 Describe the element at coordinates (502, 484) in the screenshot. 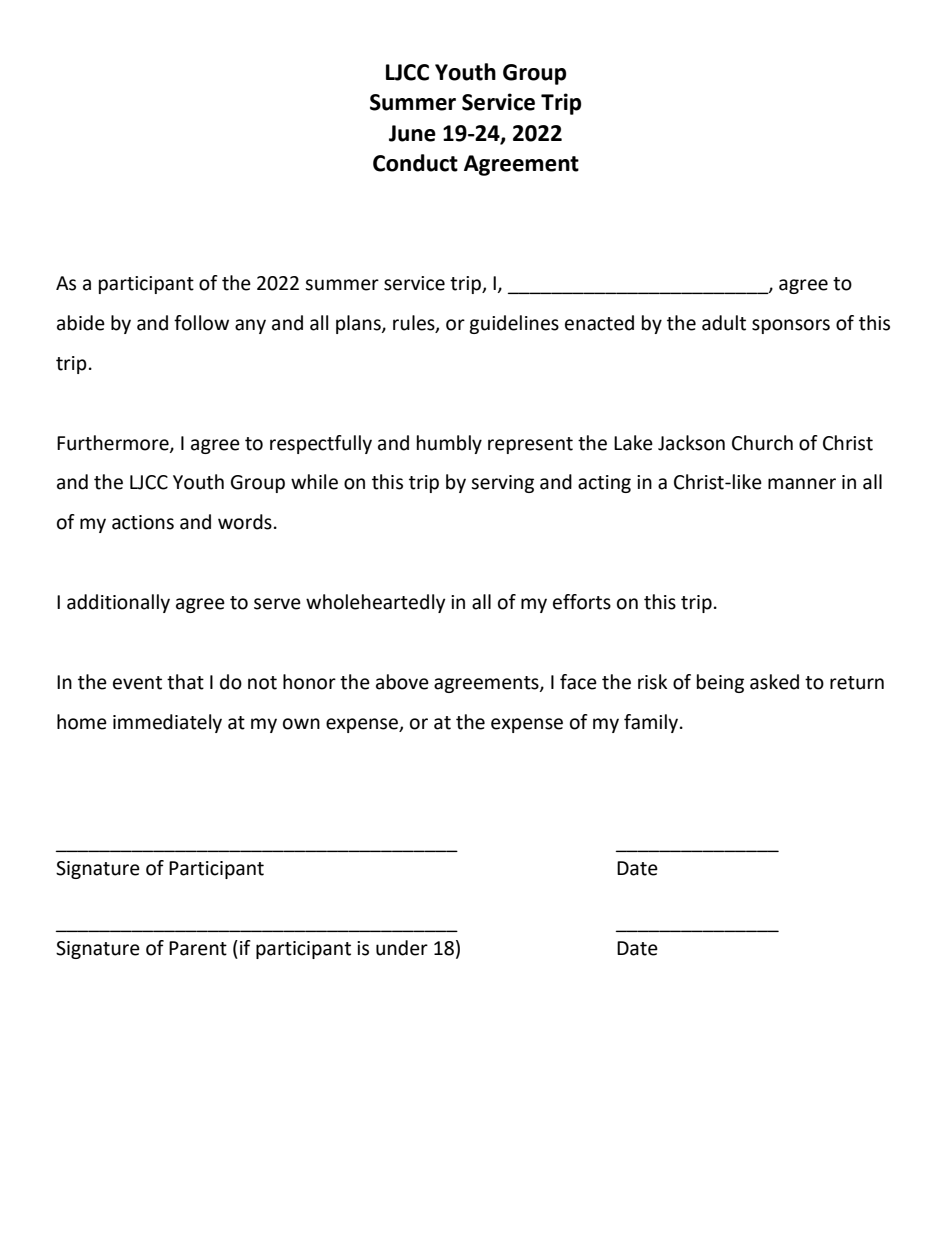

I see `serving` at that location.
